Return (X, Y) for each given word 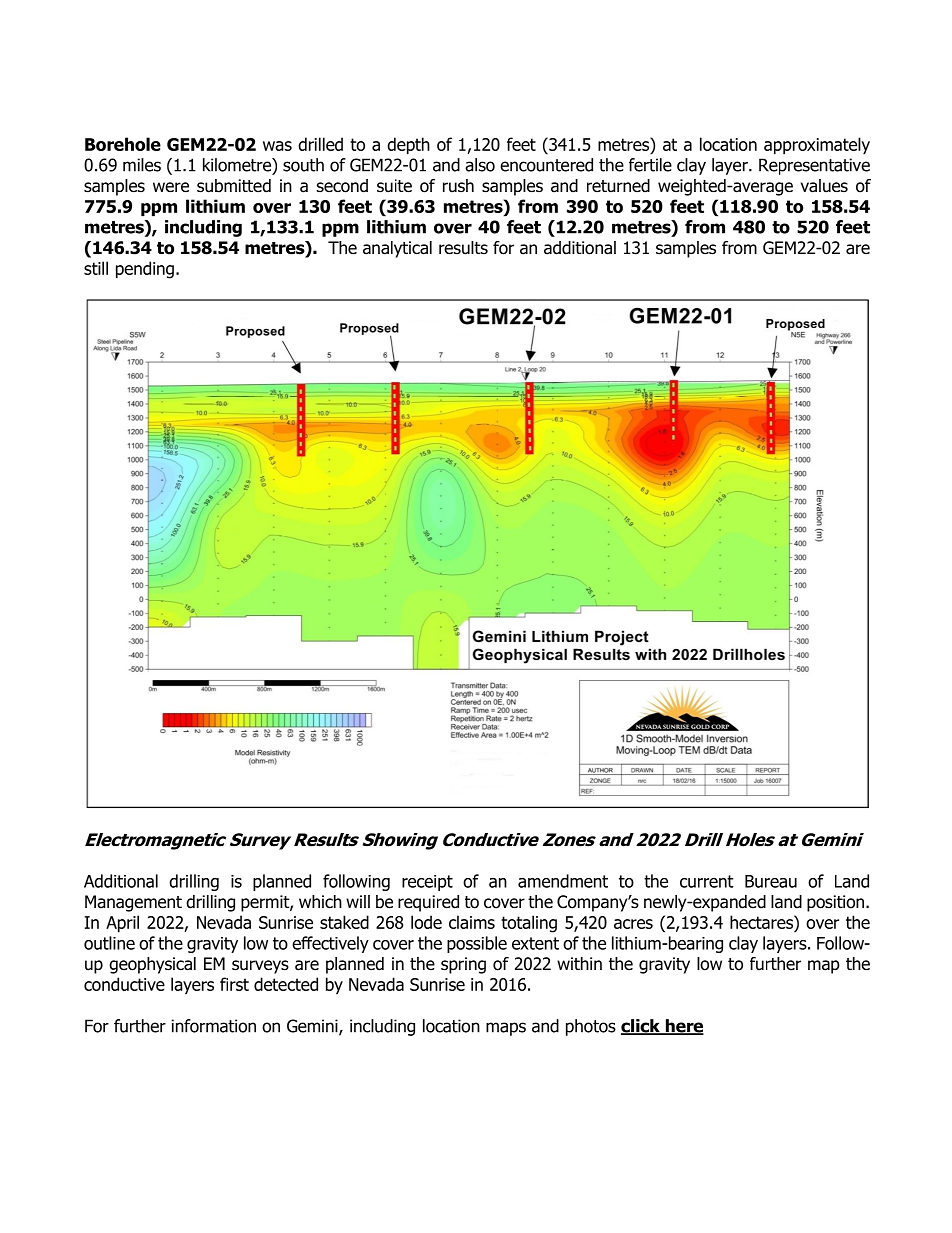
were (171, 187)
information (214, 1026)
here (683, 1027)
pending (145, 270)
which (320, 901)
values (824, 186)
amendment (563, 881)
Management (133, 903)
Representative (814, 166)
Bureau (771, 881)
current (707, 881)
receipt (427, 883)
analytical (397, 249)
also (480, 165)
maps (506, 1029)
